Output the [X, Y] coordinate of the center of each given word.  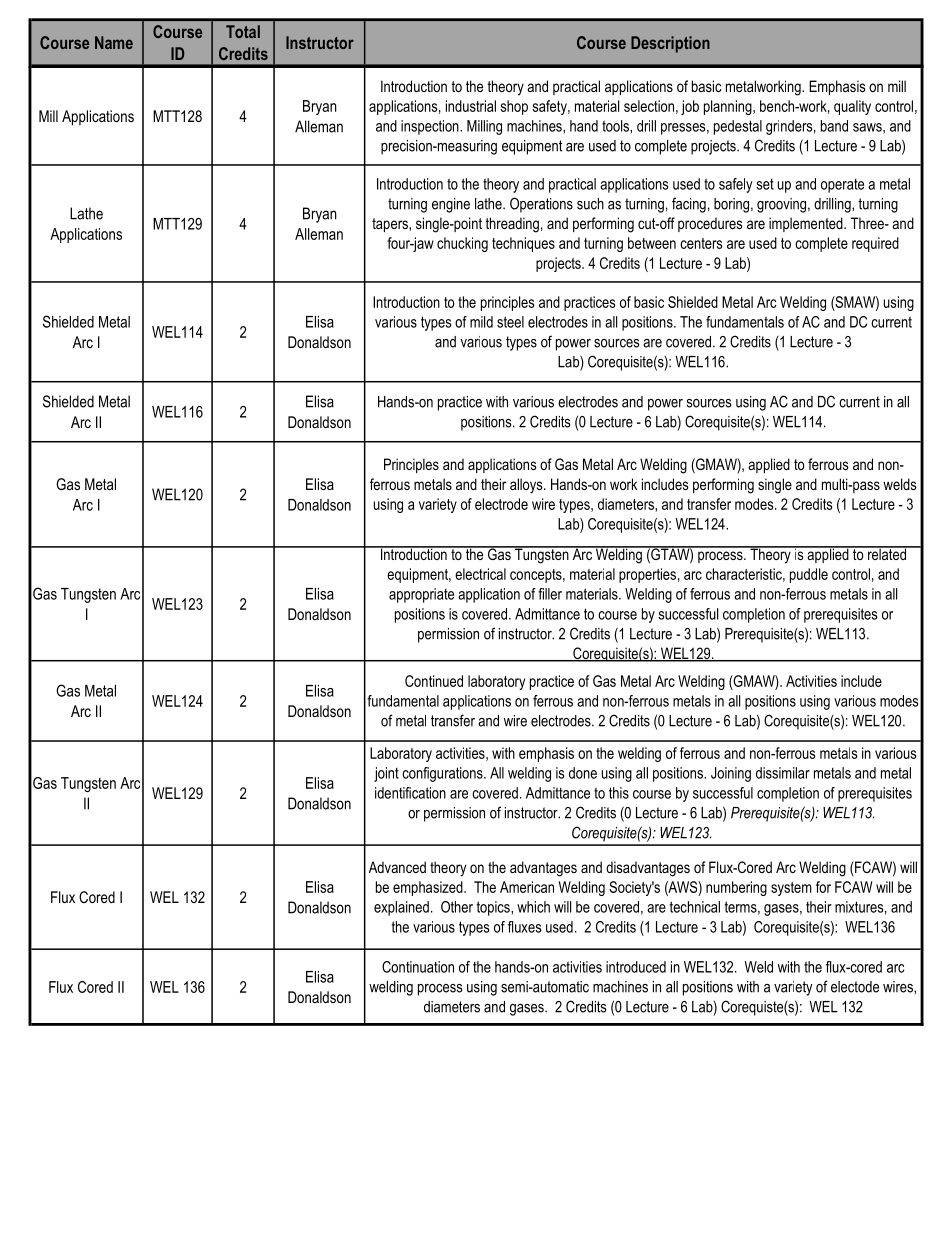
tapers [391, 225]
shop [514, 107]
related [887, 553]
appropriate [421, 595]
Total [243, 31]
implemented [807, 224]
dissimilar [783, 773]
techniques [523, 244]
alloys [527, 486]
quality [852, 107]
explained [401, 908]
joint [386, 774]
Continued [434, 681]
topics [494, 908]
